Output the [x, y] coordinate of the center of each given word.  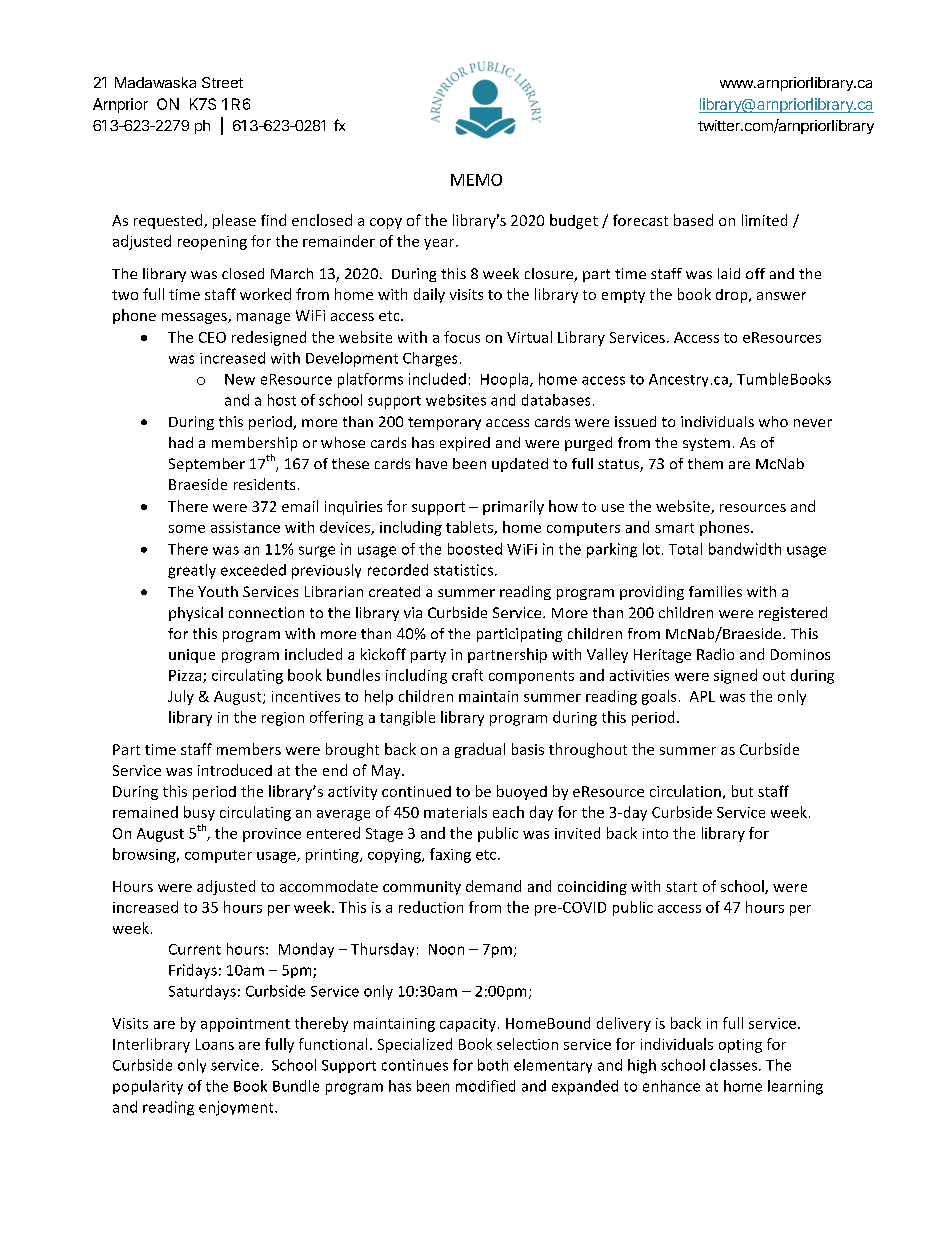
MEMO [476, 180]
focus [462, 337]
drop [733, 296]
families [715, 591]
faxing [450, 855]
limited [764, 220]
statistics [465, 570]
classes [735, 1065]
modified [485, 1086]
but [742, 791]
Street [222, 82]
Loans [215, 1044]
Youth [218, 591]
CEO [212, 337]
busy [199, 813]
